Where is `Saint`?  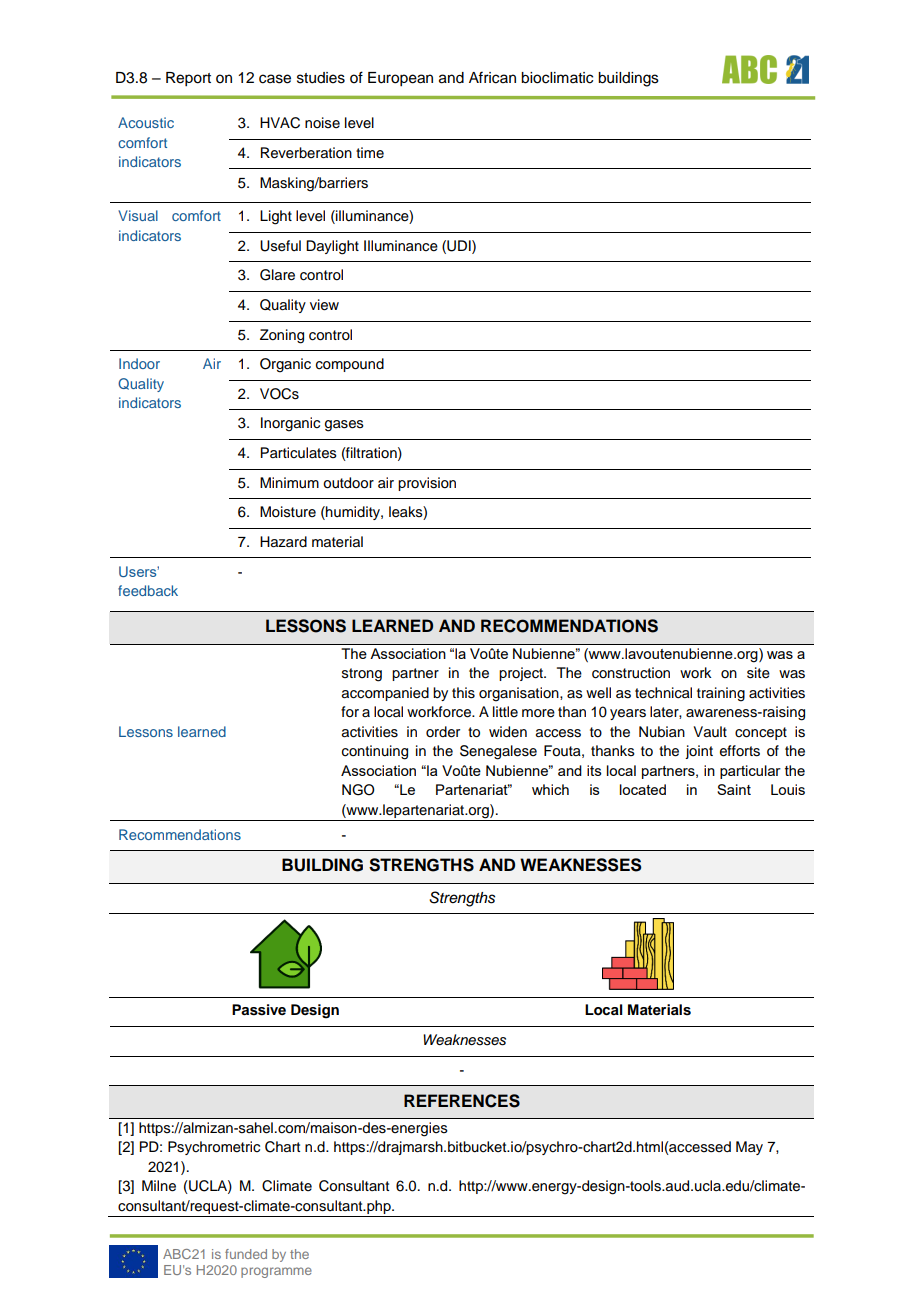 Saint is located at coordinates (734, 789).
